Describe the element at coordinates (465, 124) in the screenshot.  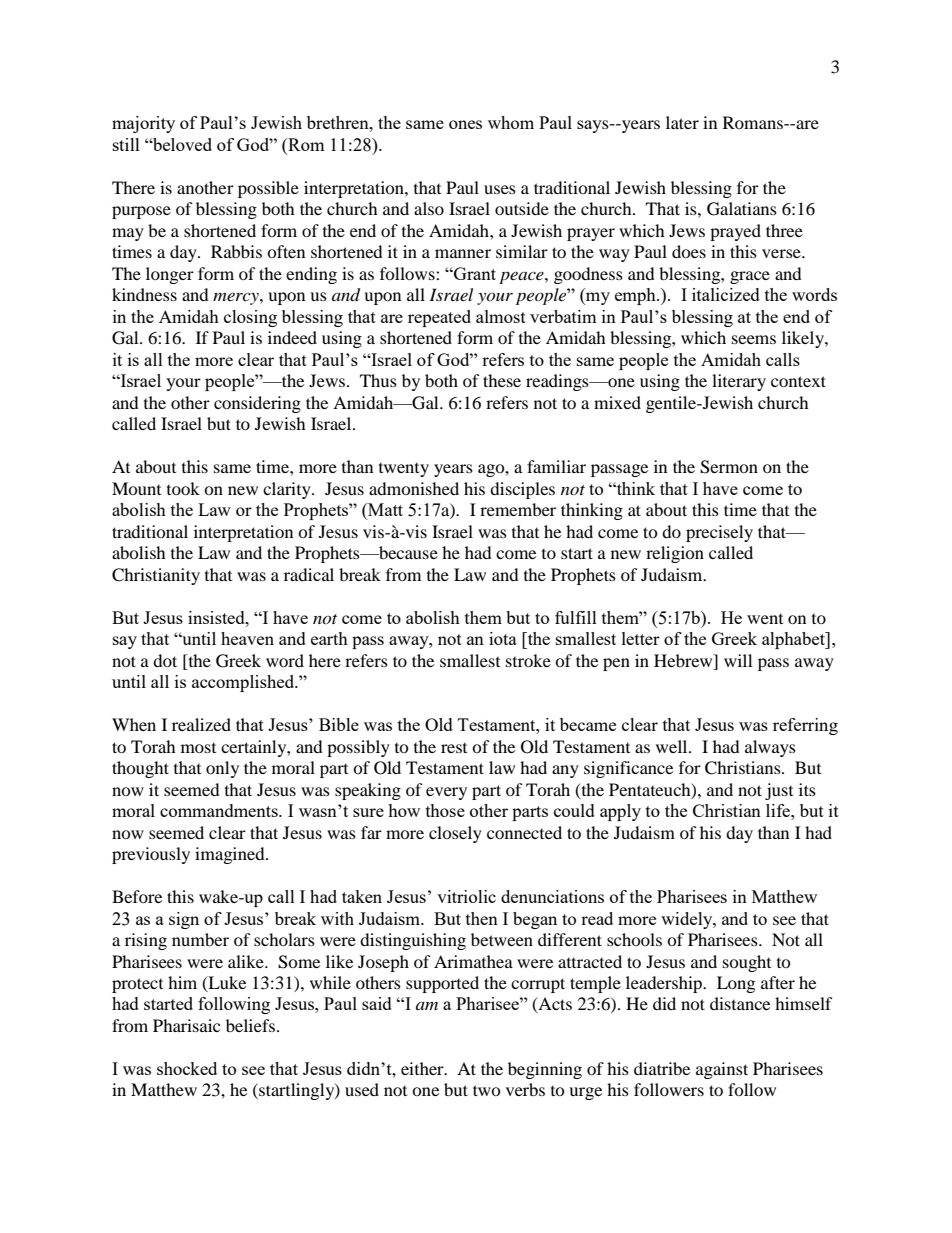
I see `ones` at that location.
